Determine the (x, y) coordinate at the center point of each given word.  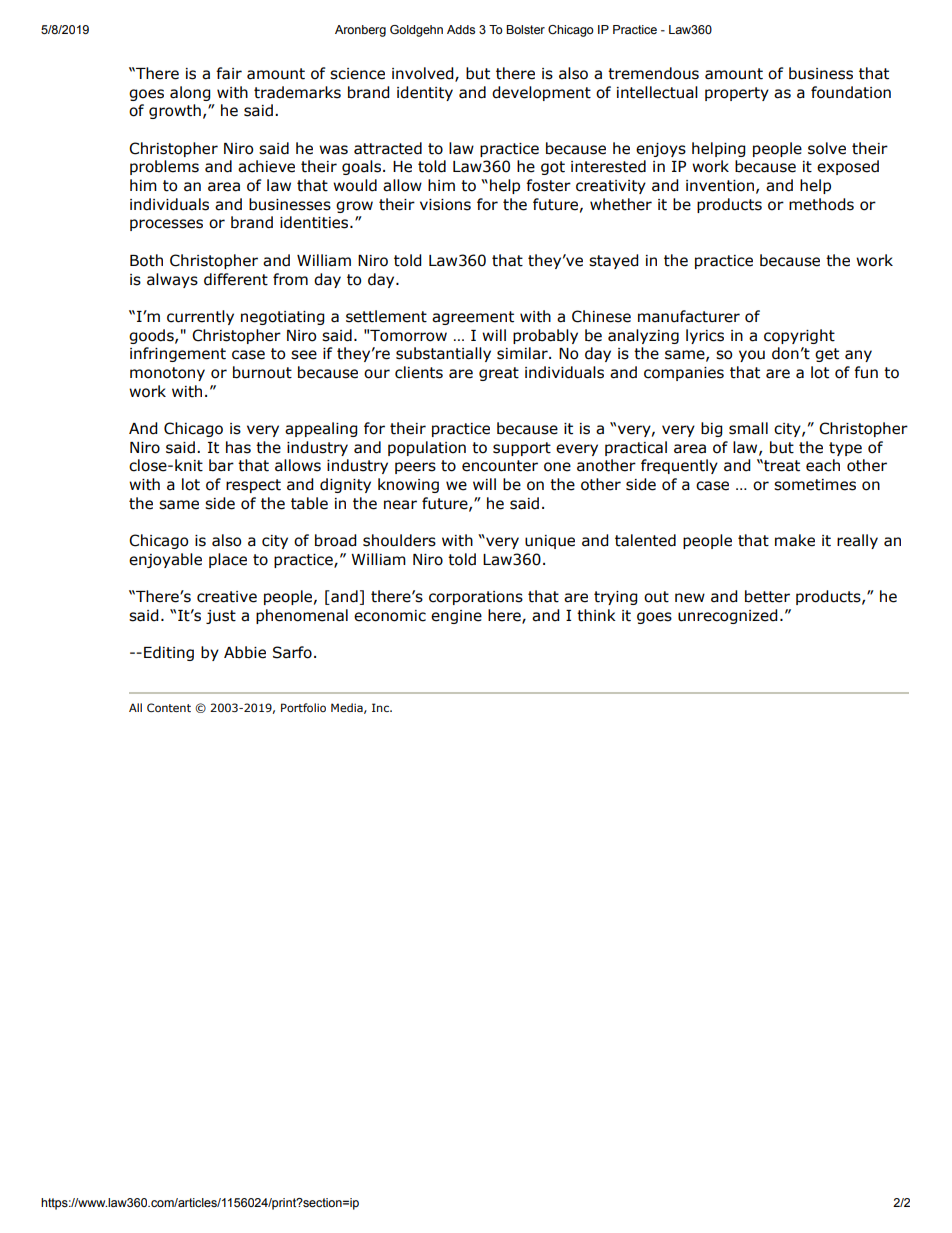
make (795, 540)
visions (445, 205)
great (499, 374)
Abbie (245, 652)
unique (550, 542)
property (737, 94)
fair (229, 73)
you (752, 356)
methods (821, 204)
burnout (262, 372)
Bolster (525, 29)
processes (166, 225)
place (228, 560)
